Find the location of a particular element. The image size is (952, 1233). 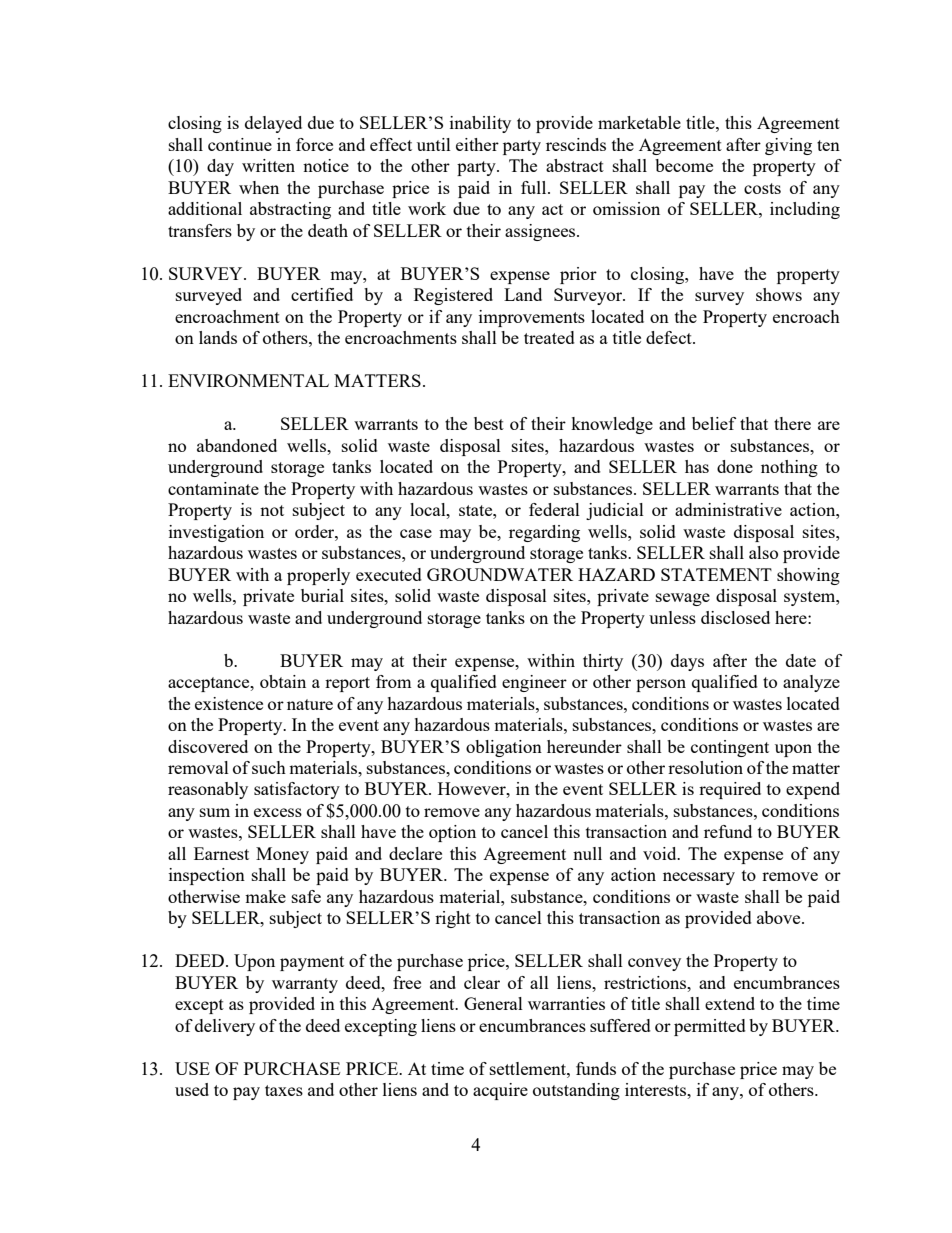

taxes is located at coordinates (284, 1090).
